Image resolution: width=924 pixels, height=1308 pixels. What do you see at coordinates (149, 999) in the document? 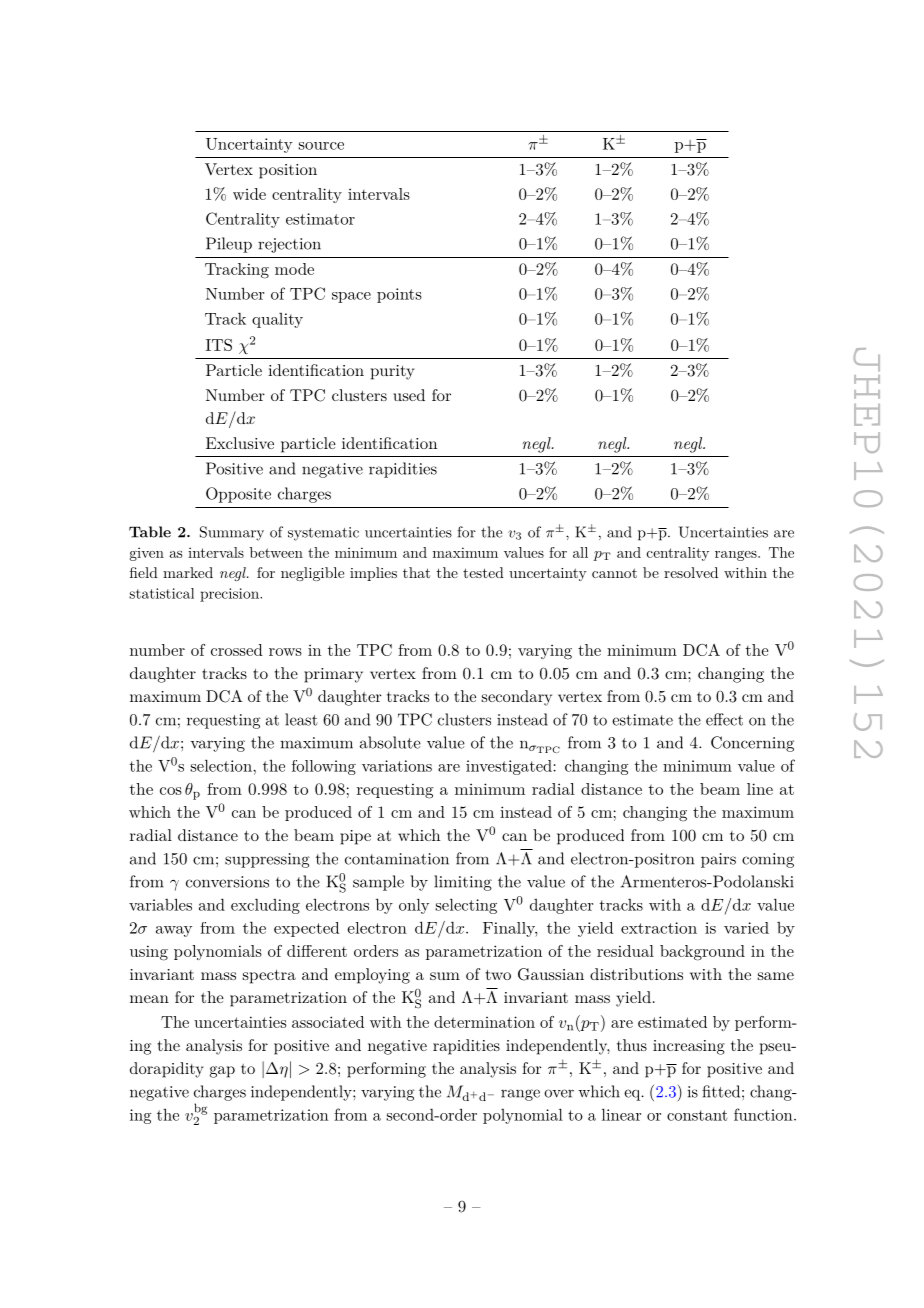
I see `mean` at bounding box center [149, 999].
